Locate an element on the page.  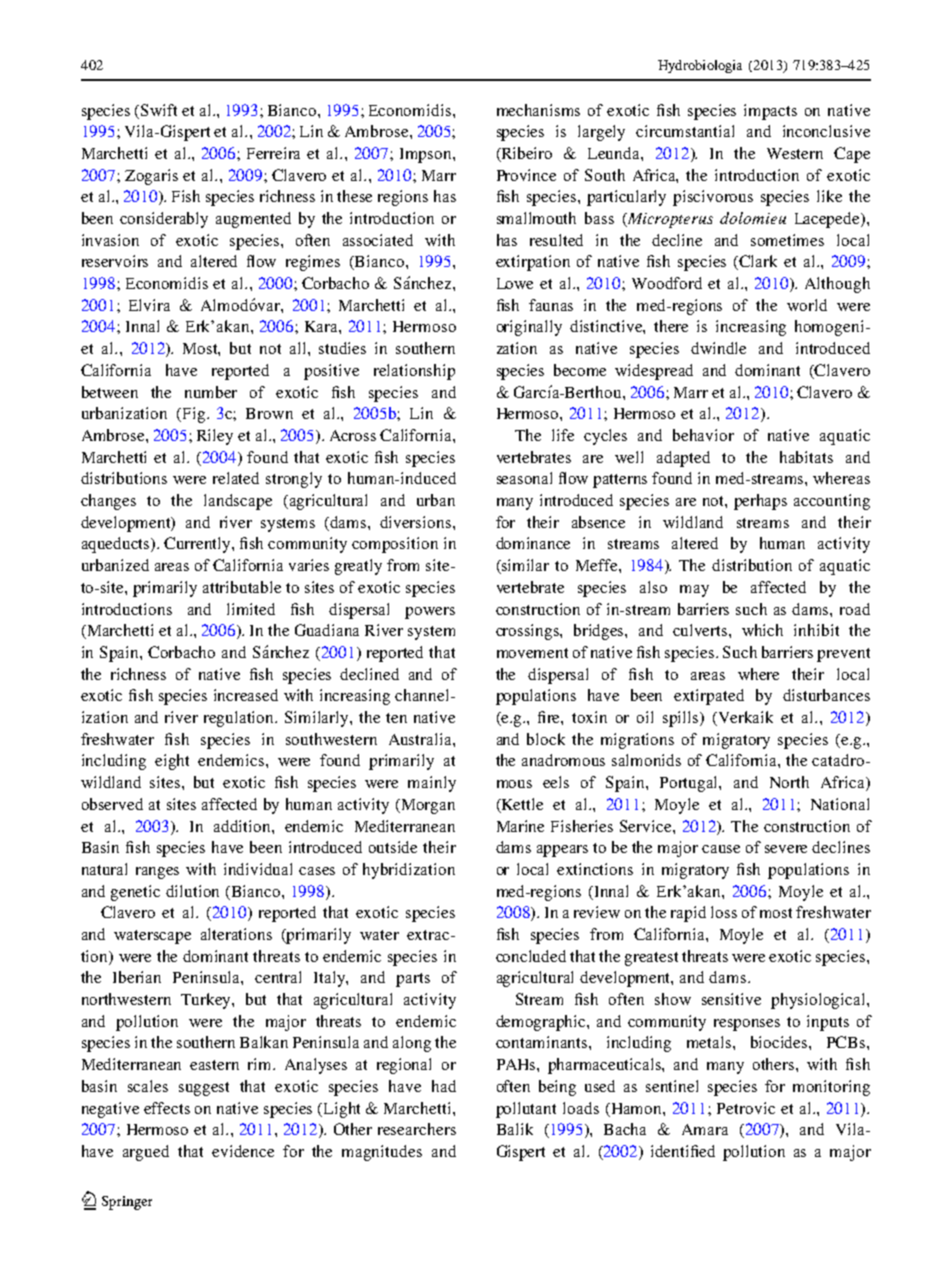
Balik is located at coordinates (515, 1129).
